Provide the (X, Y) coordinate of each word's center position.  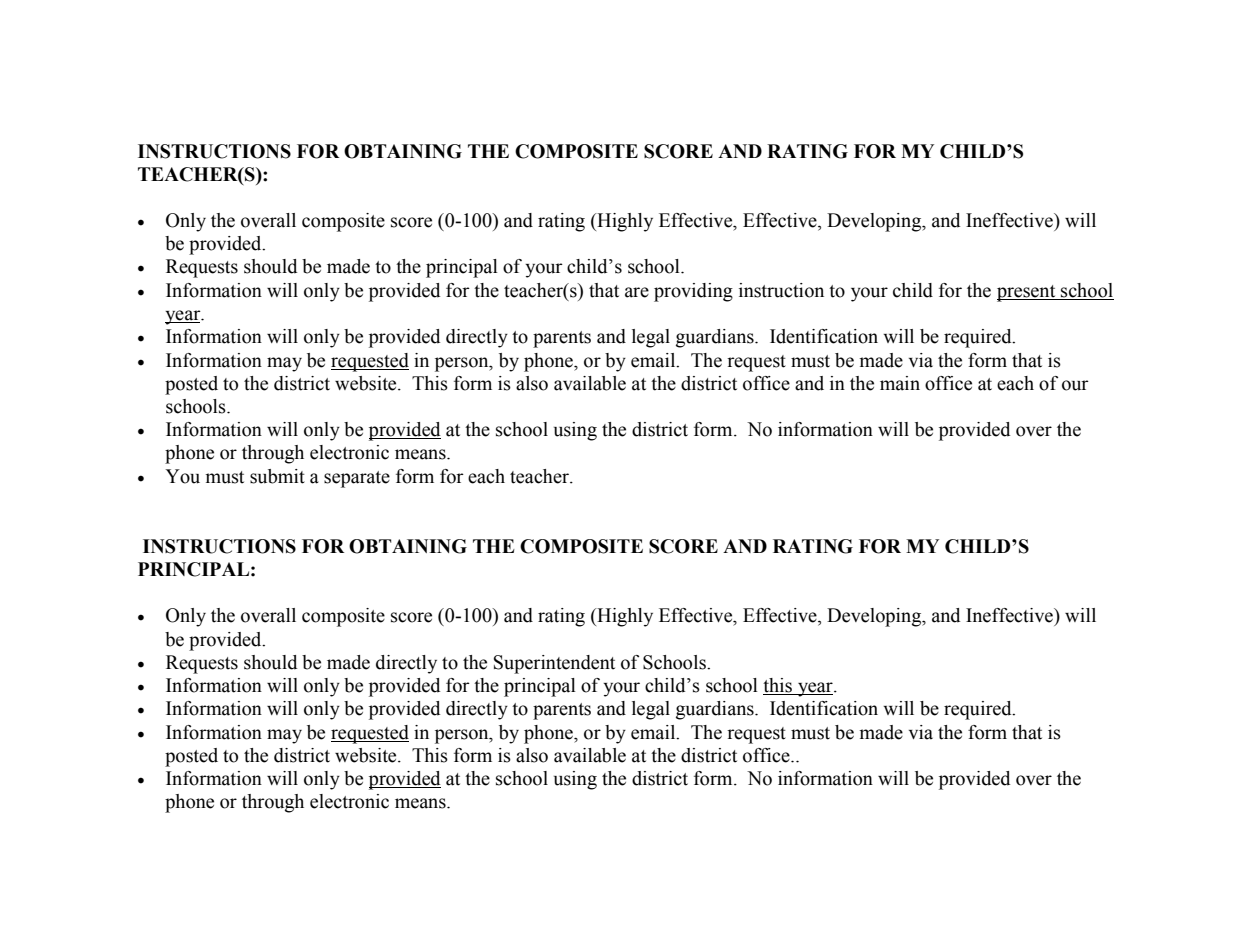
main (900, 383)
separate (357, 479)
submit (277, 476)
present (1027, 293)
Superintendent (554, 664)
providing (693, 292)
